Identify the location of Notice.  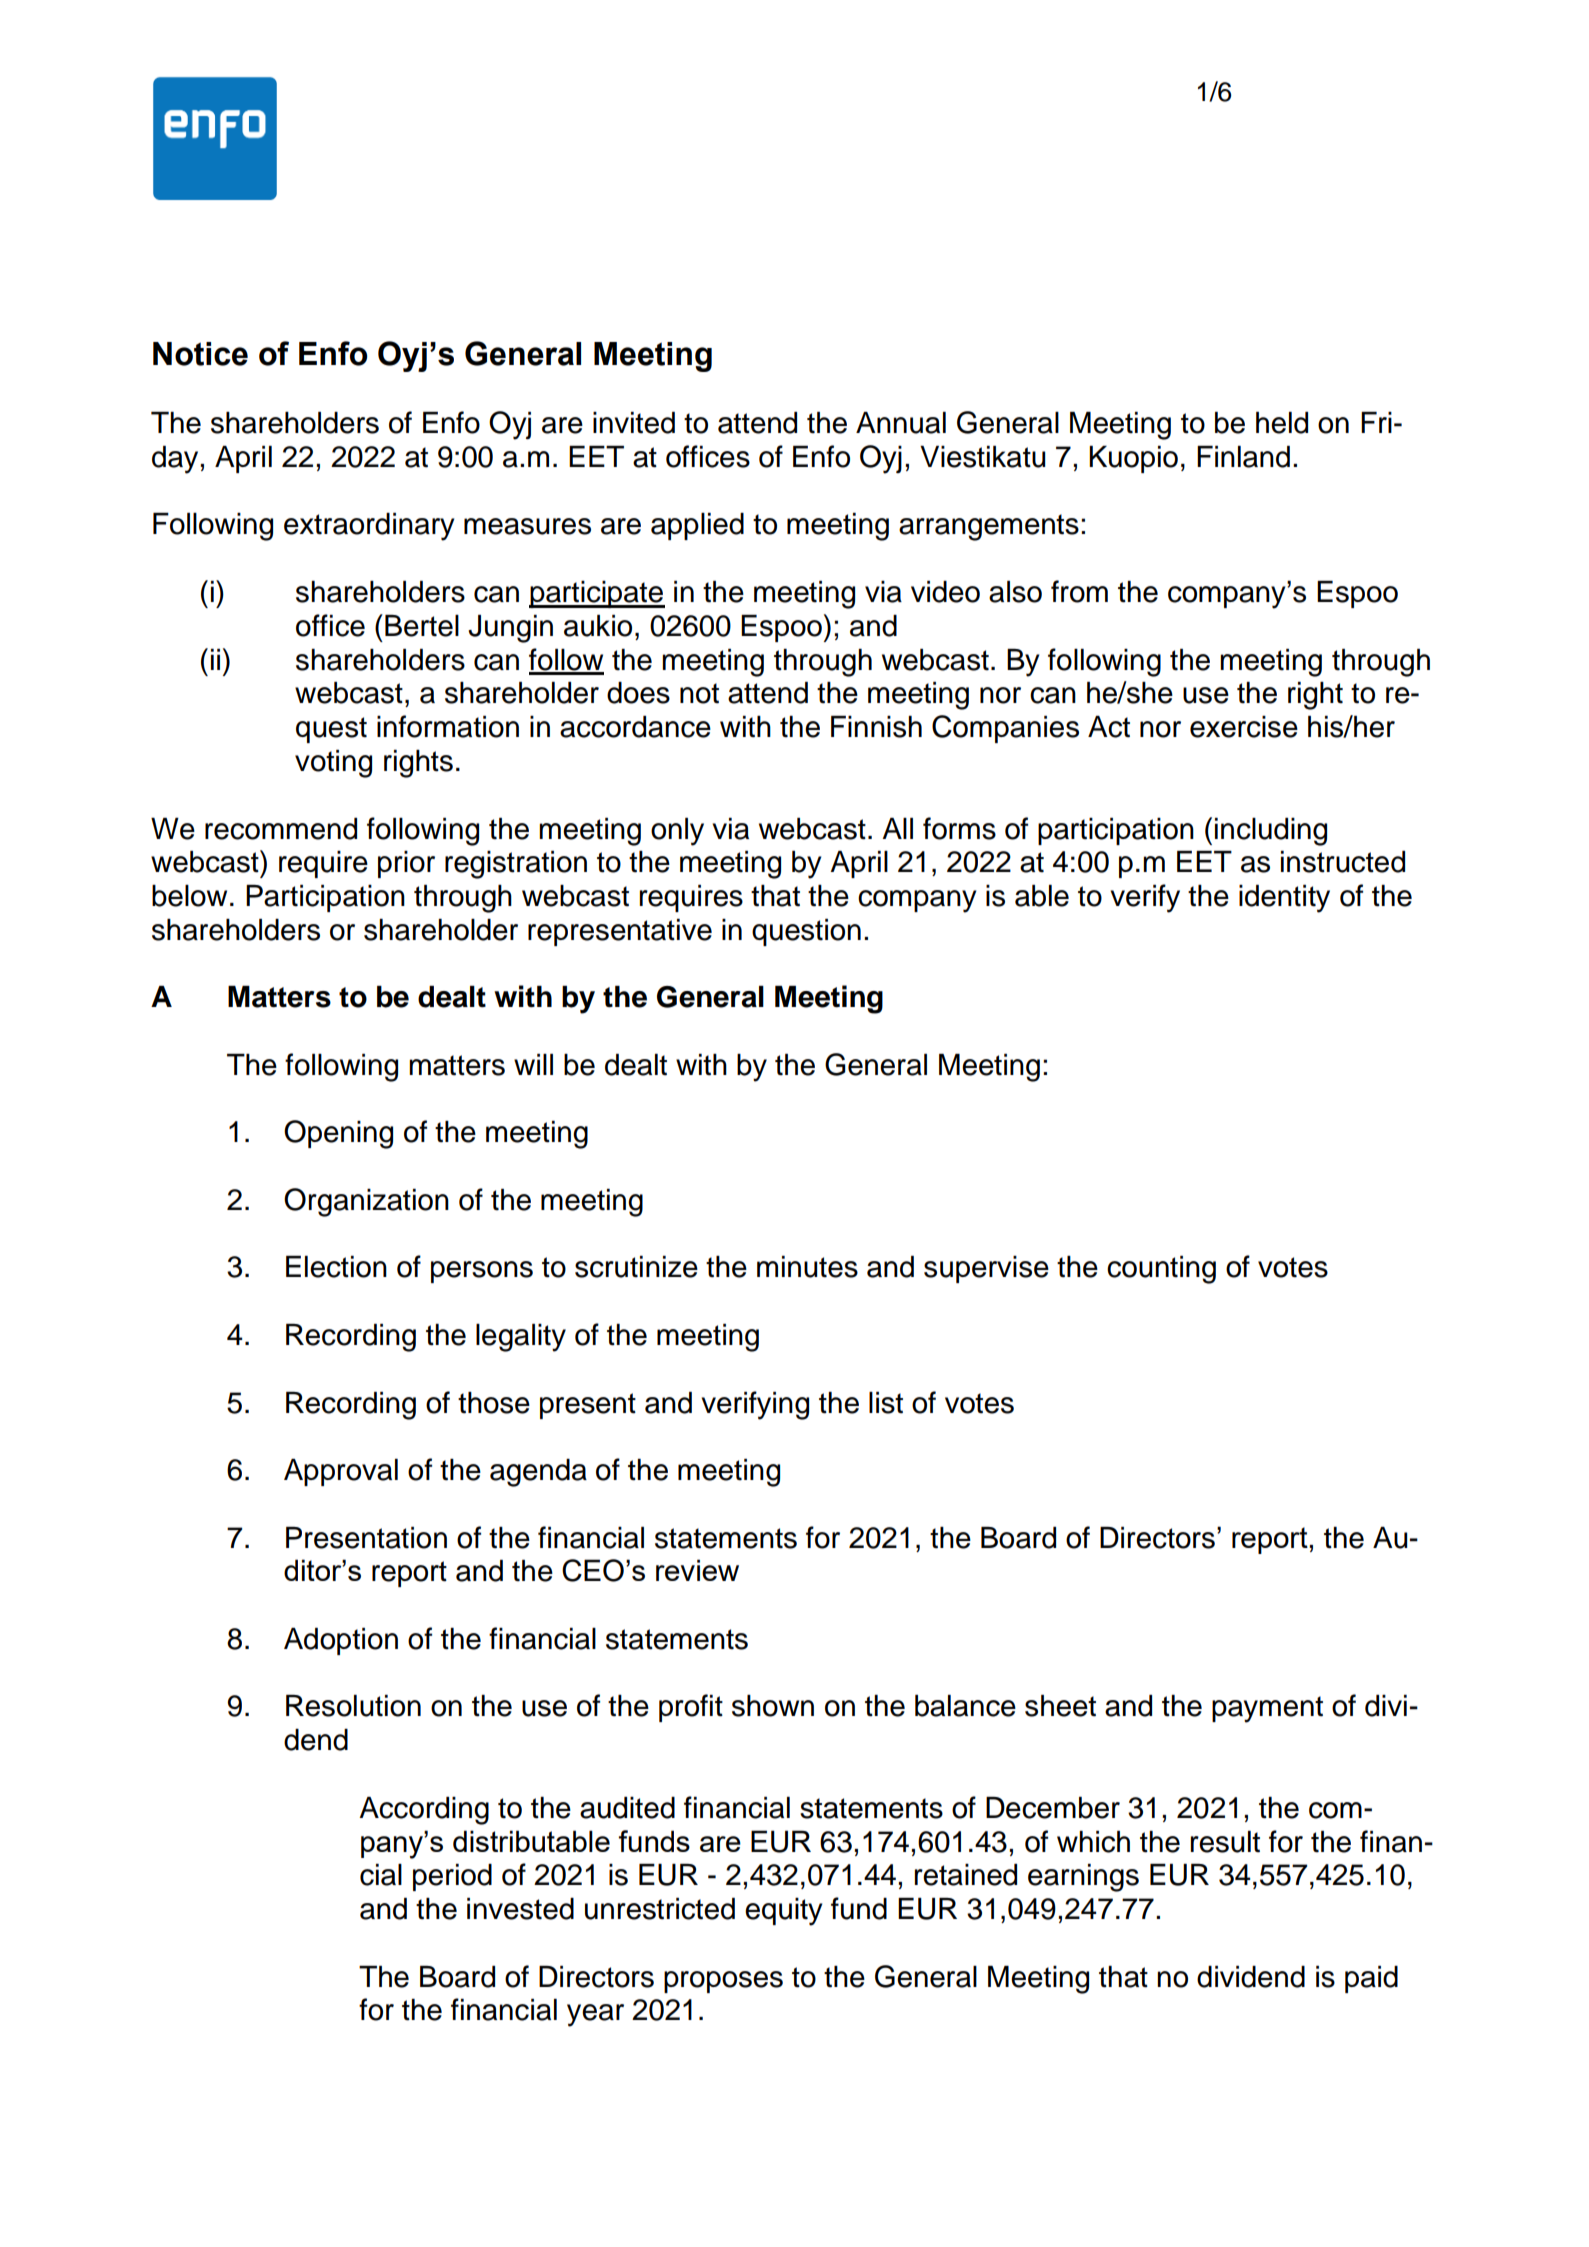
(200, 354).
